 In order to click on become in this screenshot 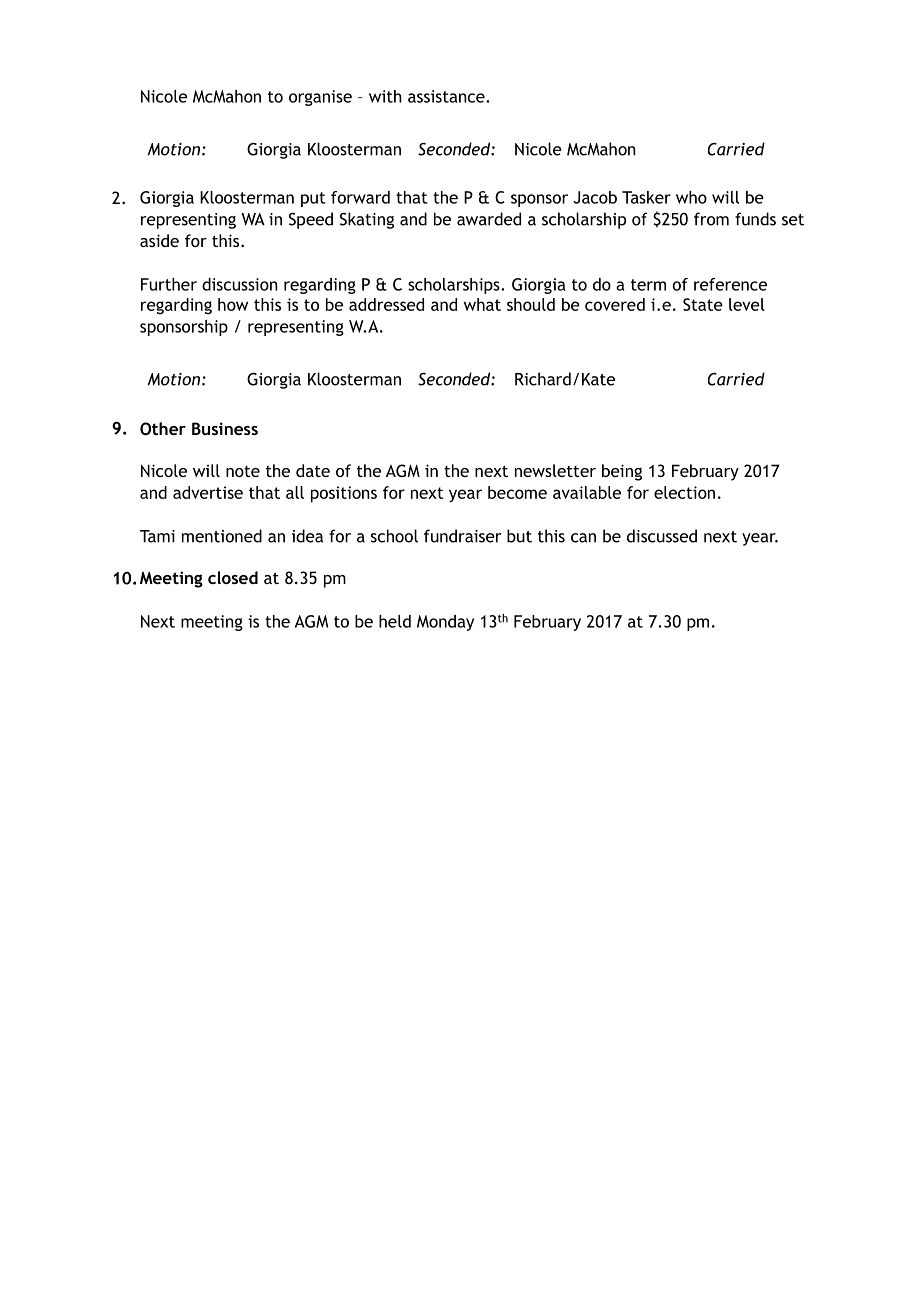, I will do `click(517, 492)`.
